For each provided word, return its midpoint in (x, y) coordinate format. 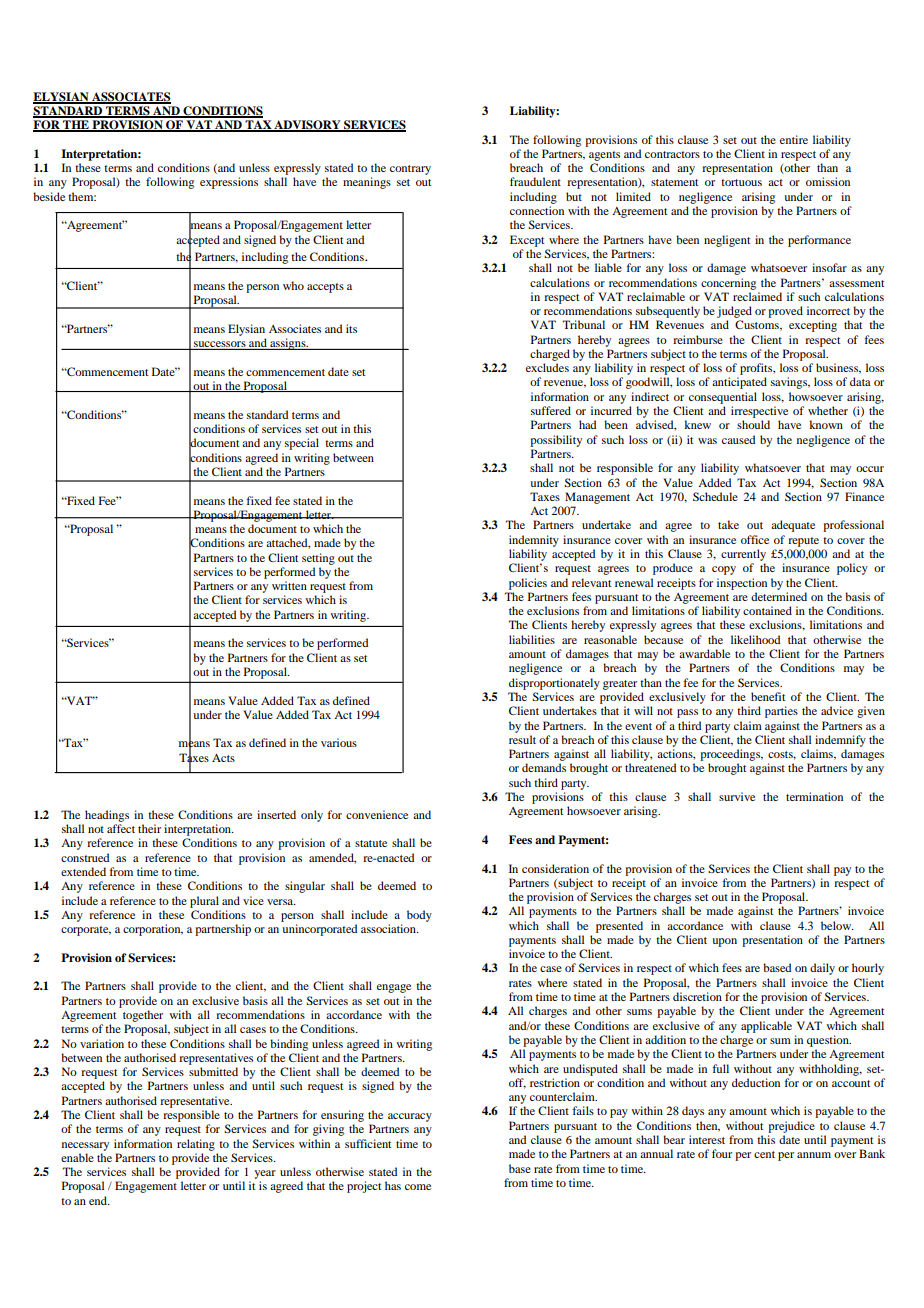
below (837, 925)
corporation (153, 930)
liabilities (532, 639)
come (418, 1187)
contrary (410, 170)
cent (764, 1154)
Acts (223, 758)
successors (220, 345)
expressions (229, 183)
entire (794, 139)
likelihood (755, 639)
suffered (551, 410)
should (753, 424)
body (419, 916)
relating (196, 1145)
